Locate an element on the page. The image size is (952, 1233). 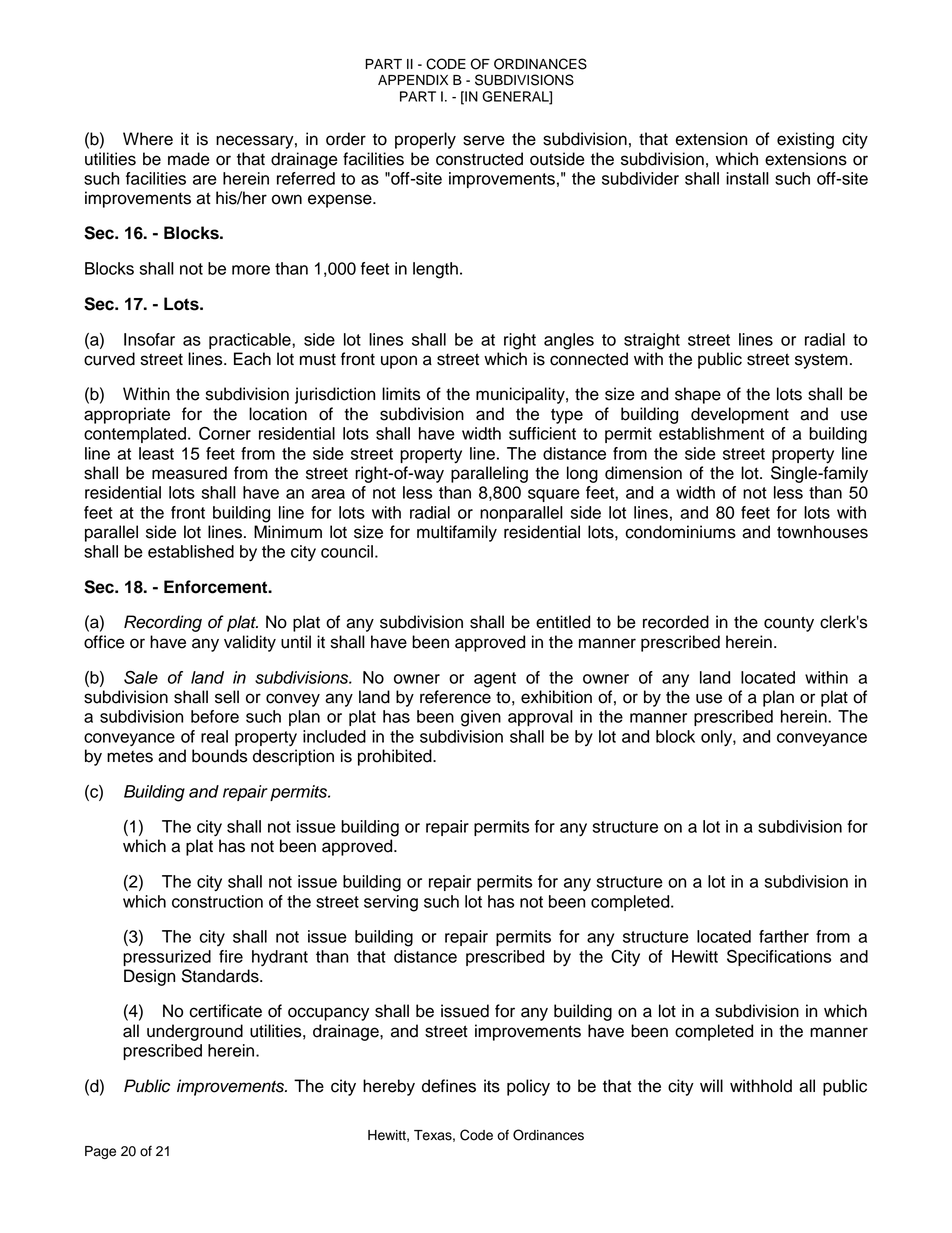
given is located at coordinates (481, 718).
